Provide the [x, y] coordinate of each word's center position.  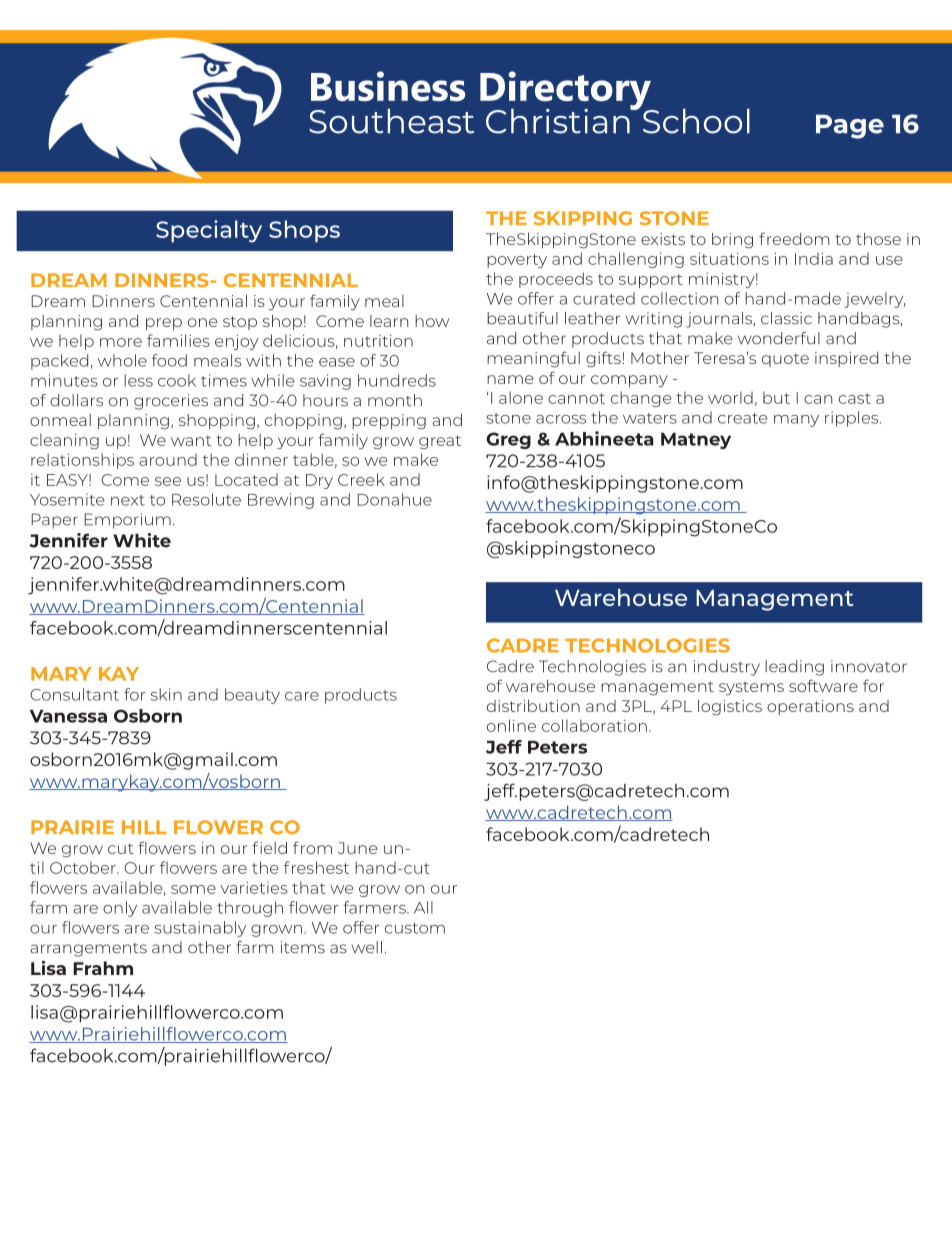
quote [785, 360]
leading [794, 668]
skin [166, 694]
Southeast [391, 121]
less [138, 380]
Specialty [209, 231]
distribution [533, 706]
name [510, 379]
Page [850, 126]
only [120, 909]
